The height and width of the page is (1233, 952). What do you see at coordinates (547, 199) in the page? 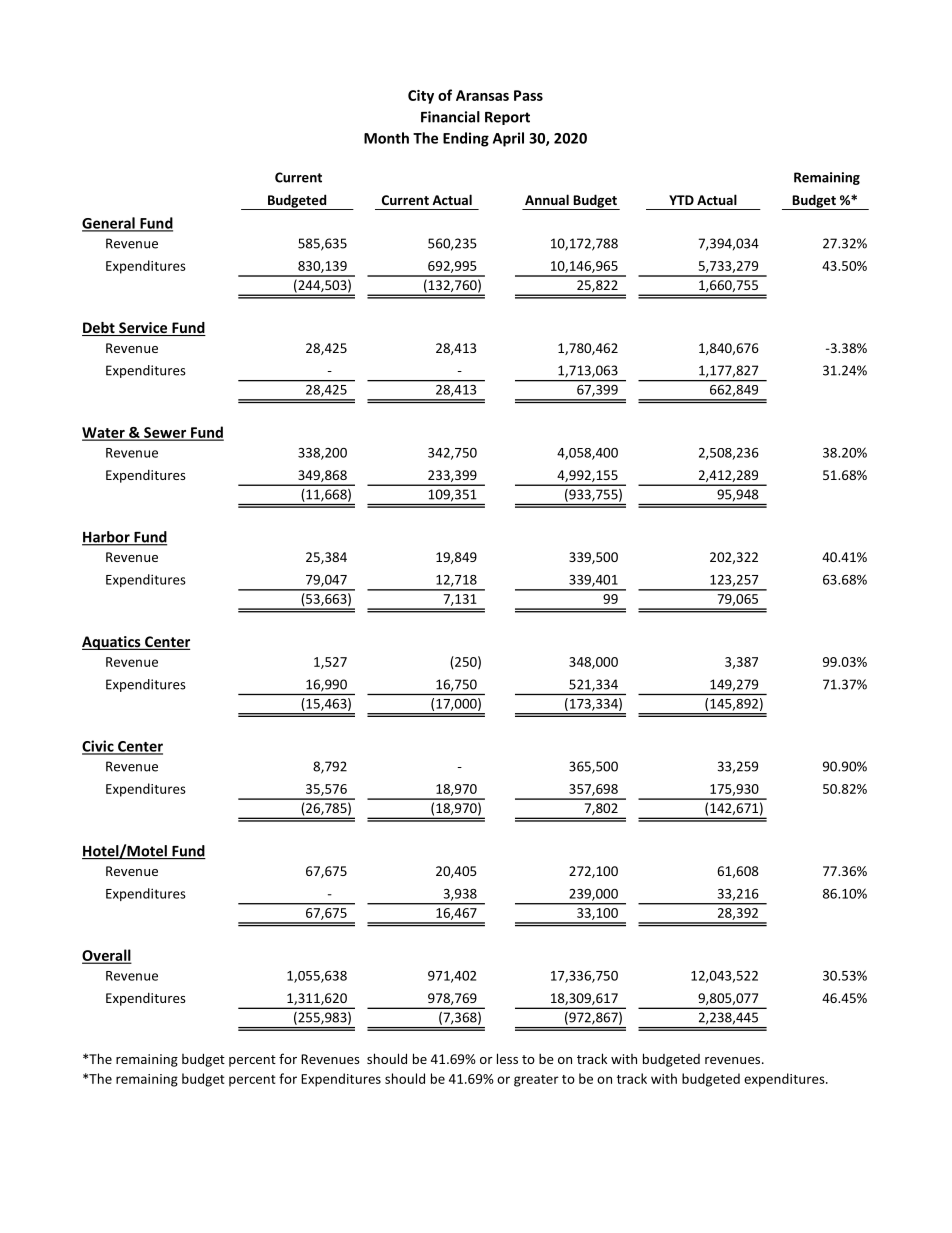
I see `Annual` at bounding box center [547, 199].
